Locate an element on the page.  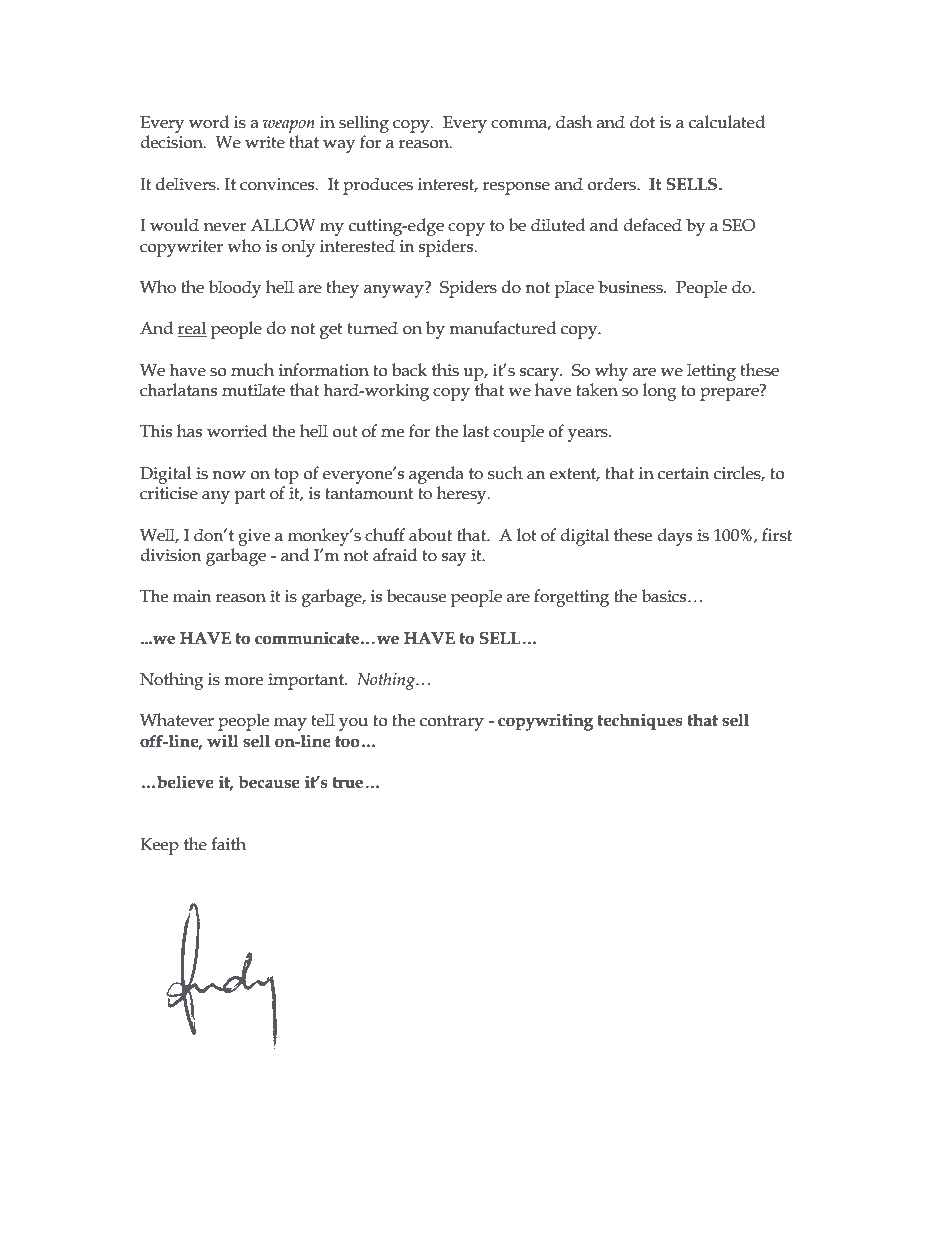
prepare is located at coordinates (730, 393).
